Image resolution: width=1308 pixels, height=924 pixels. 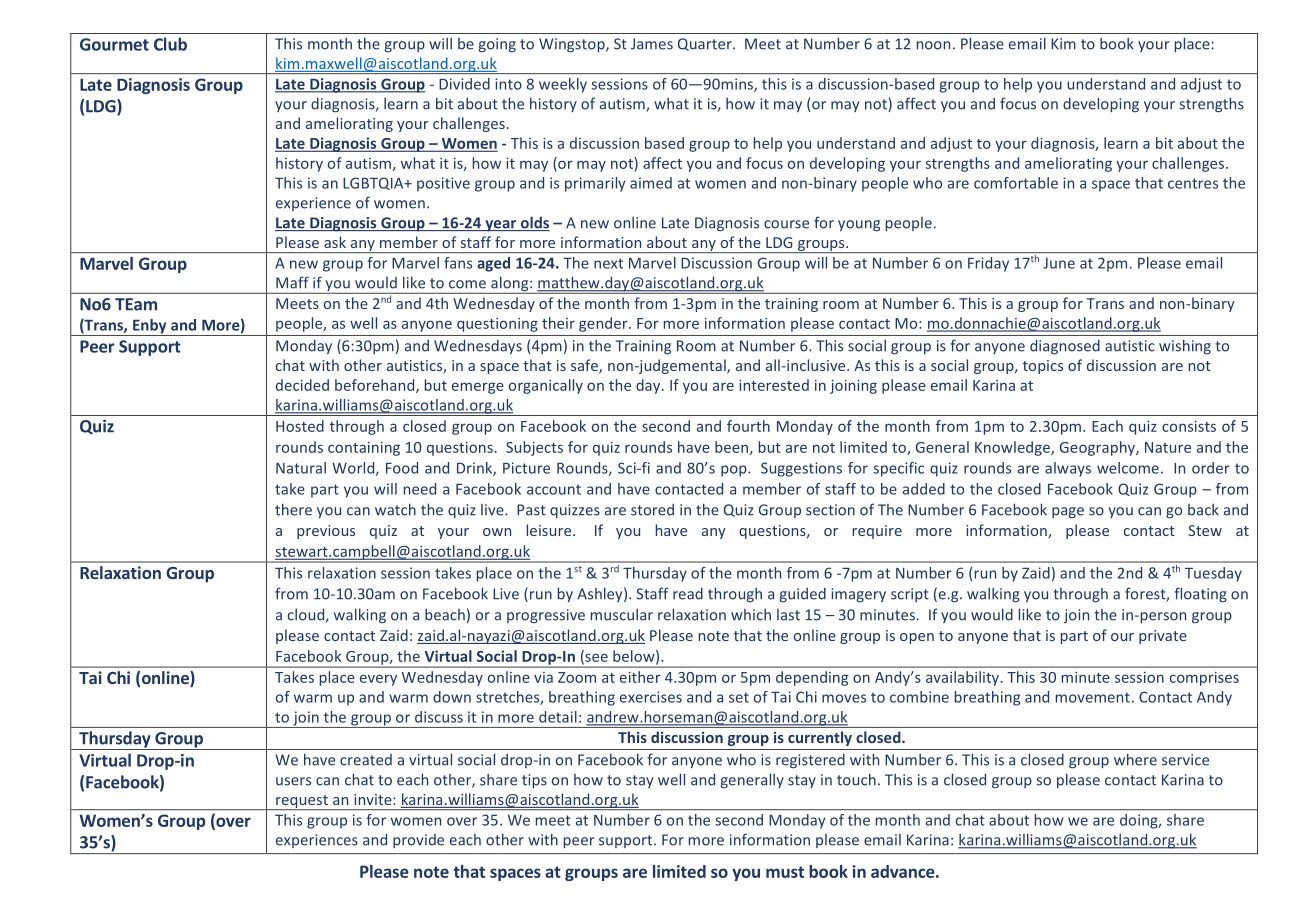 I want to click on noon, so click(x=933, y=45).
